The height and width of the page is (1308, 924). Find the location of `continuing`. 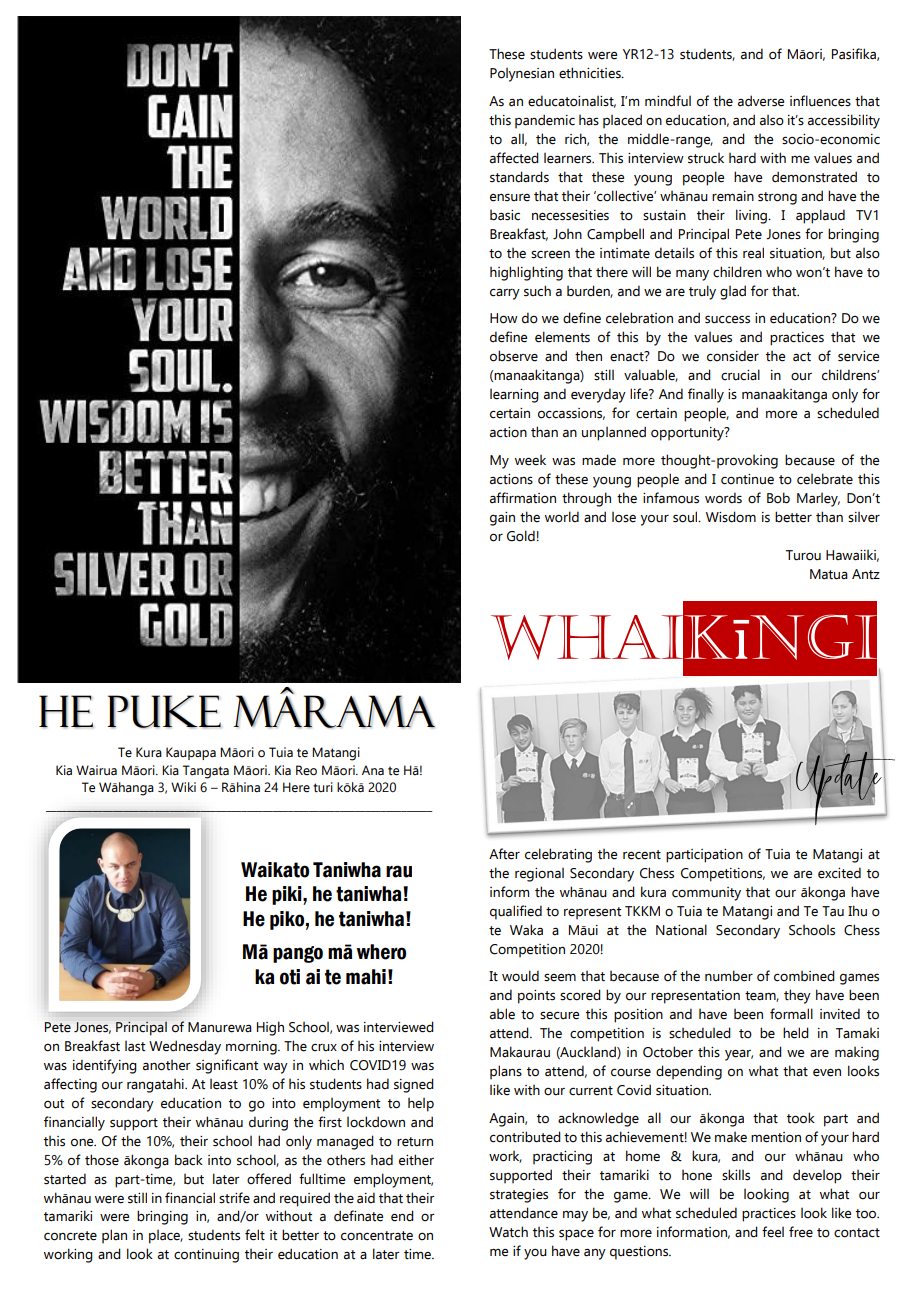

continuing is located at coordinates (206, 1256).
